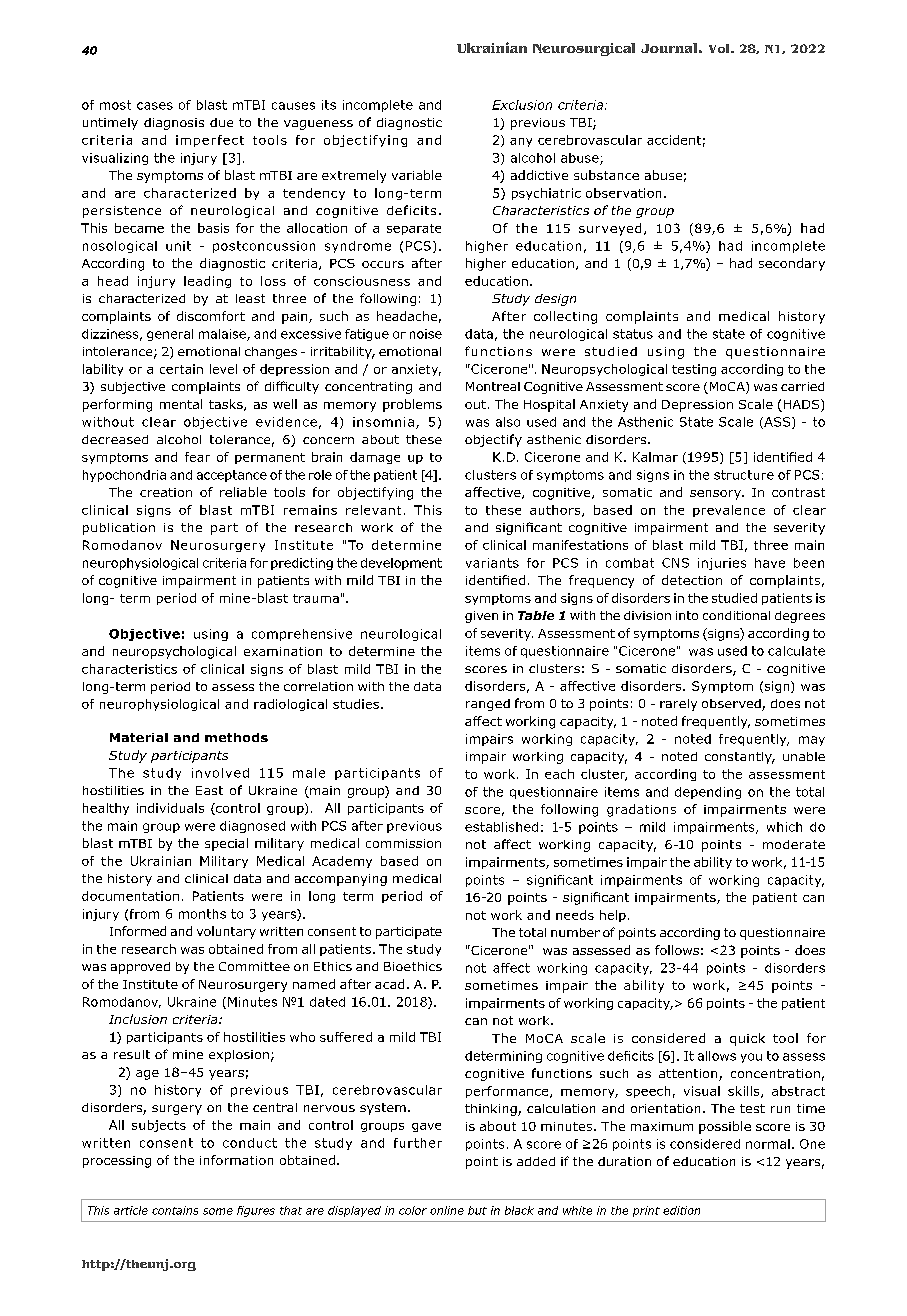 This page has width=907, height=1316. Describe the element at coordinates (744, 475) in the page. I see `structure` at that location.
